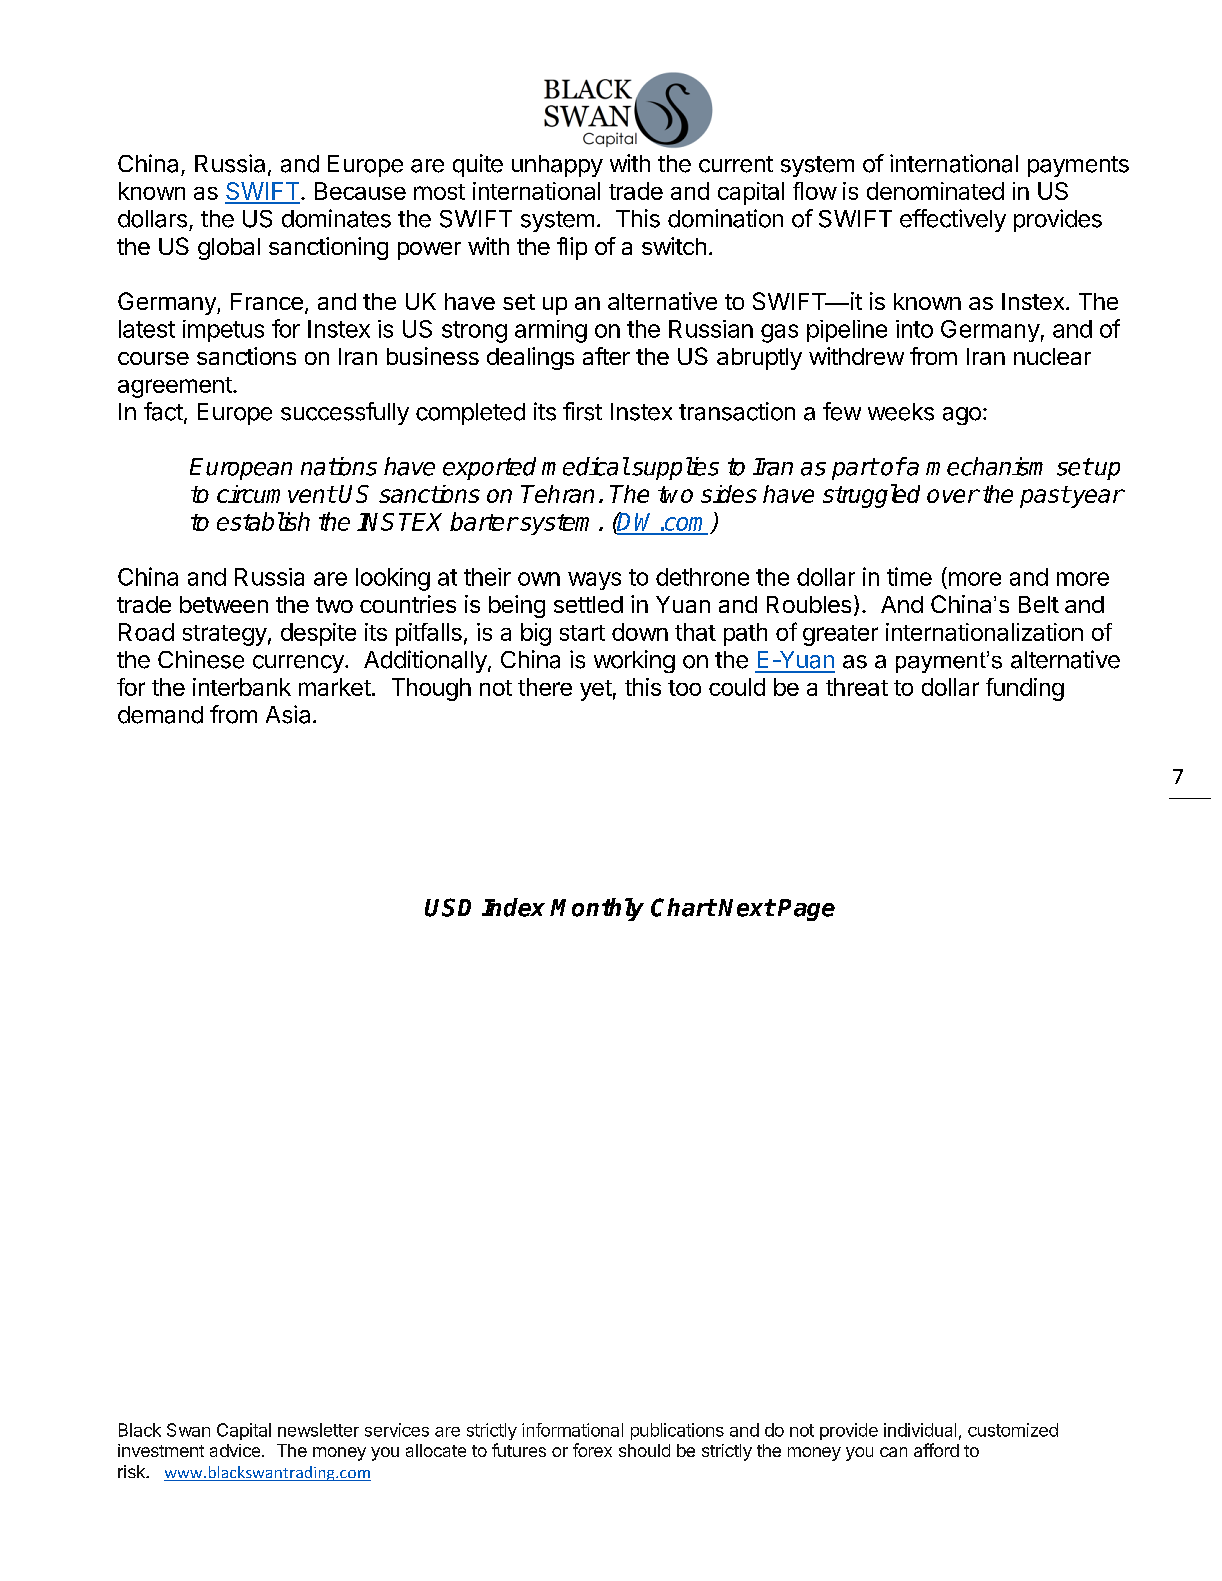 This document has width=1222, height=1581. Describe the element at coordinates (229, 249) in the document. I see `global` at that location.
